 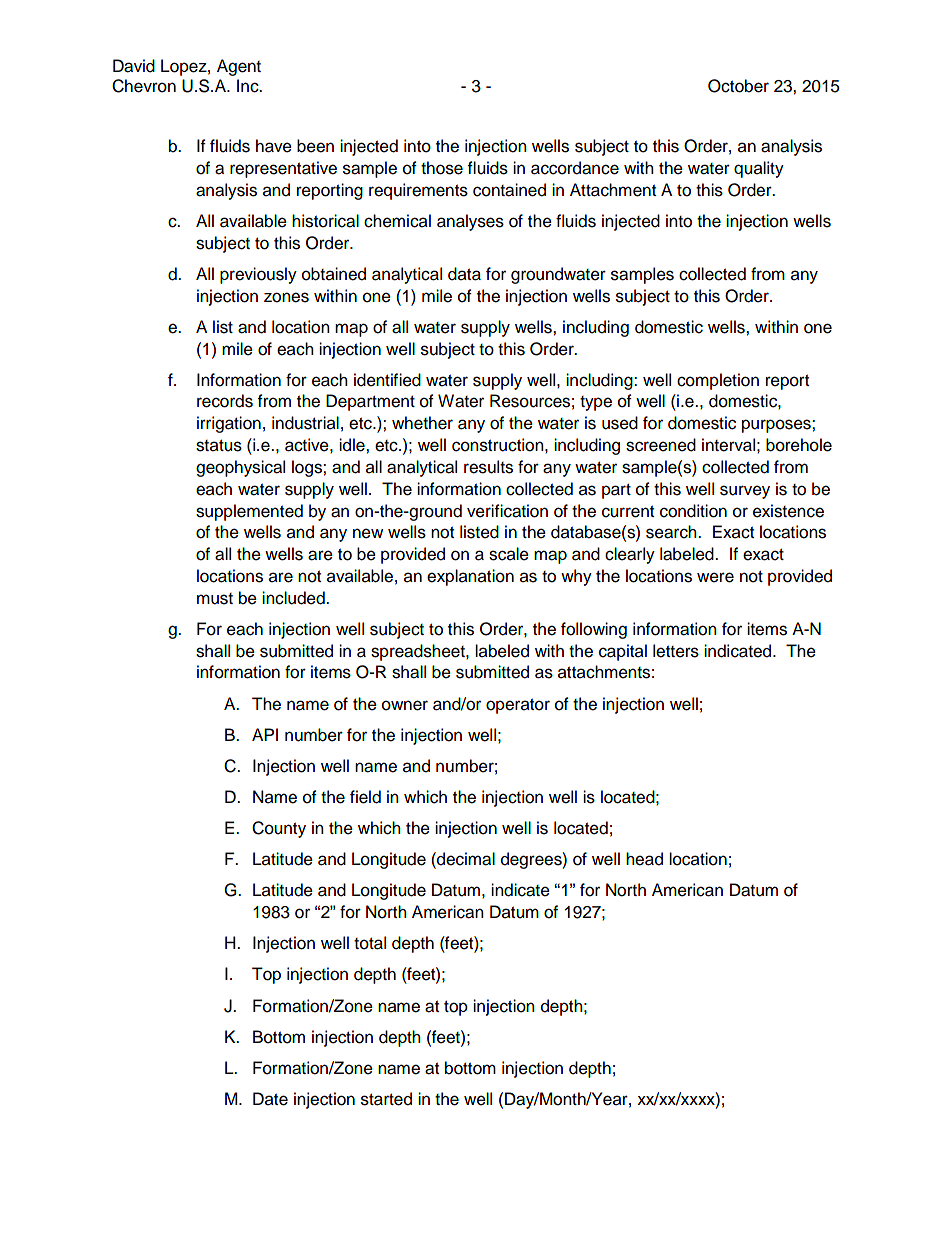 I want to click on County, so click(x=279, y=829).
